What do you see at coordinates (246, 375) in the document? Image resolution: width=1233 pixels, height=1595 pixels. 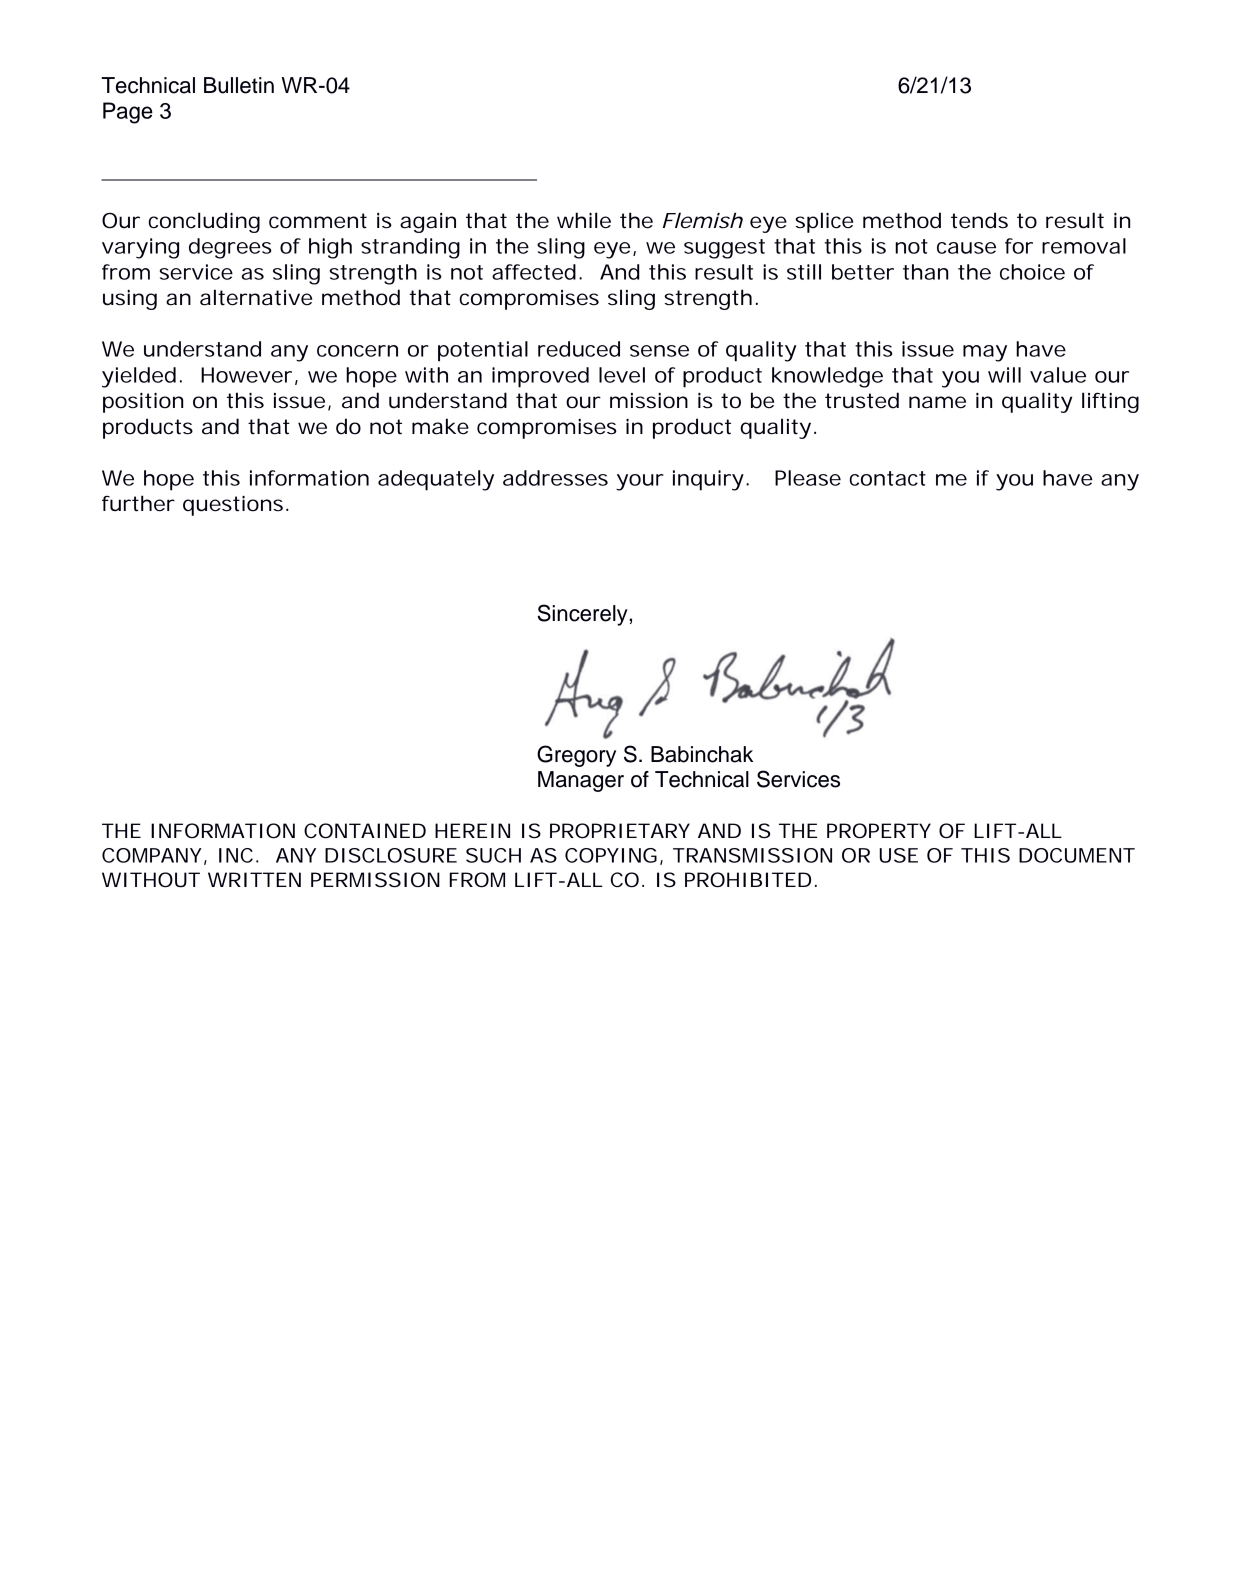 I see `However` at bounding box center [246, 375].
